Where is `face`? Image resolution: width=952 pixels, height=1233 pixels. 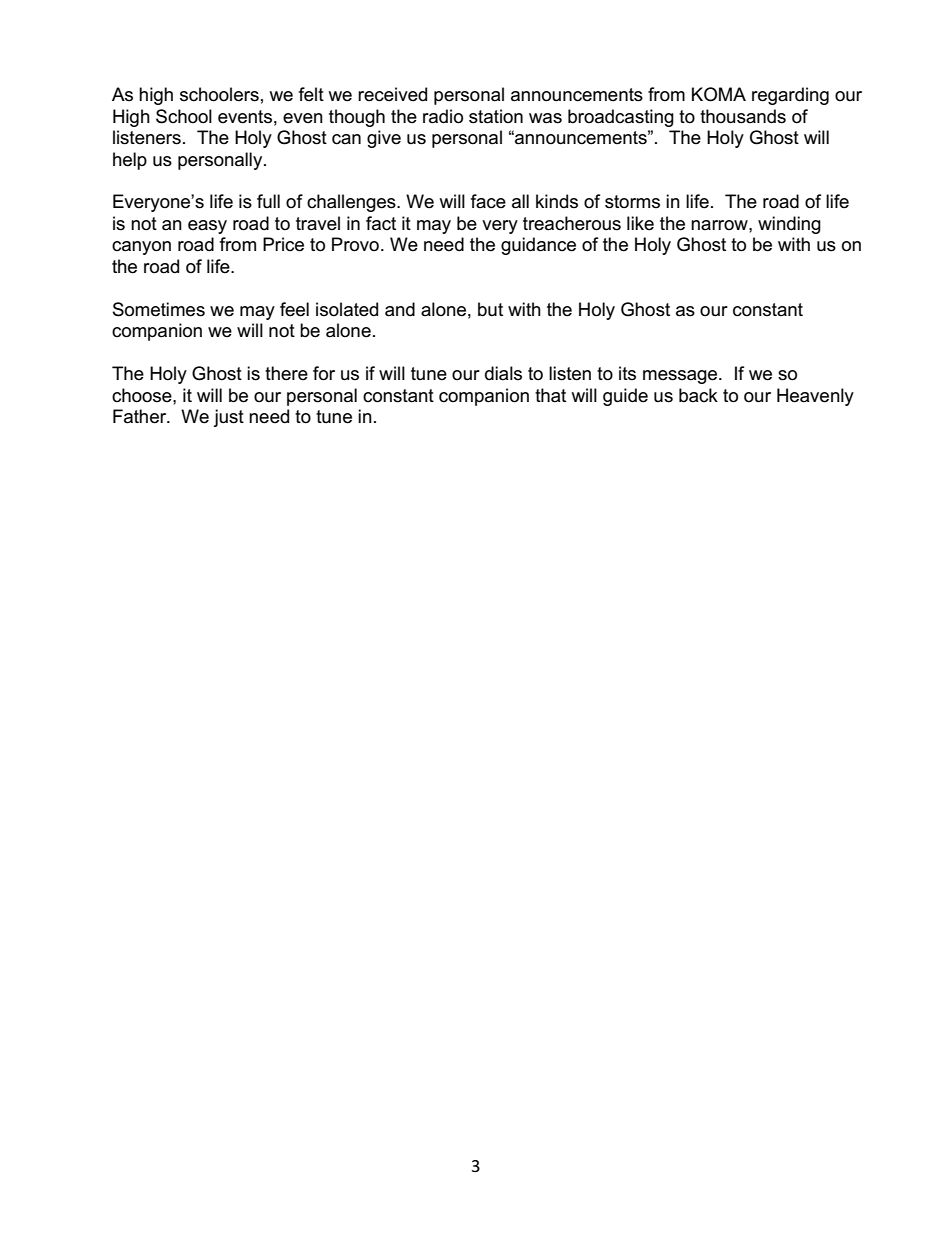
face is located at coordinates (488, 201).
